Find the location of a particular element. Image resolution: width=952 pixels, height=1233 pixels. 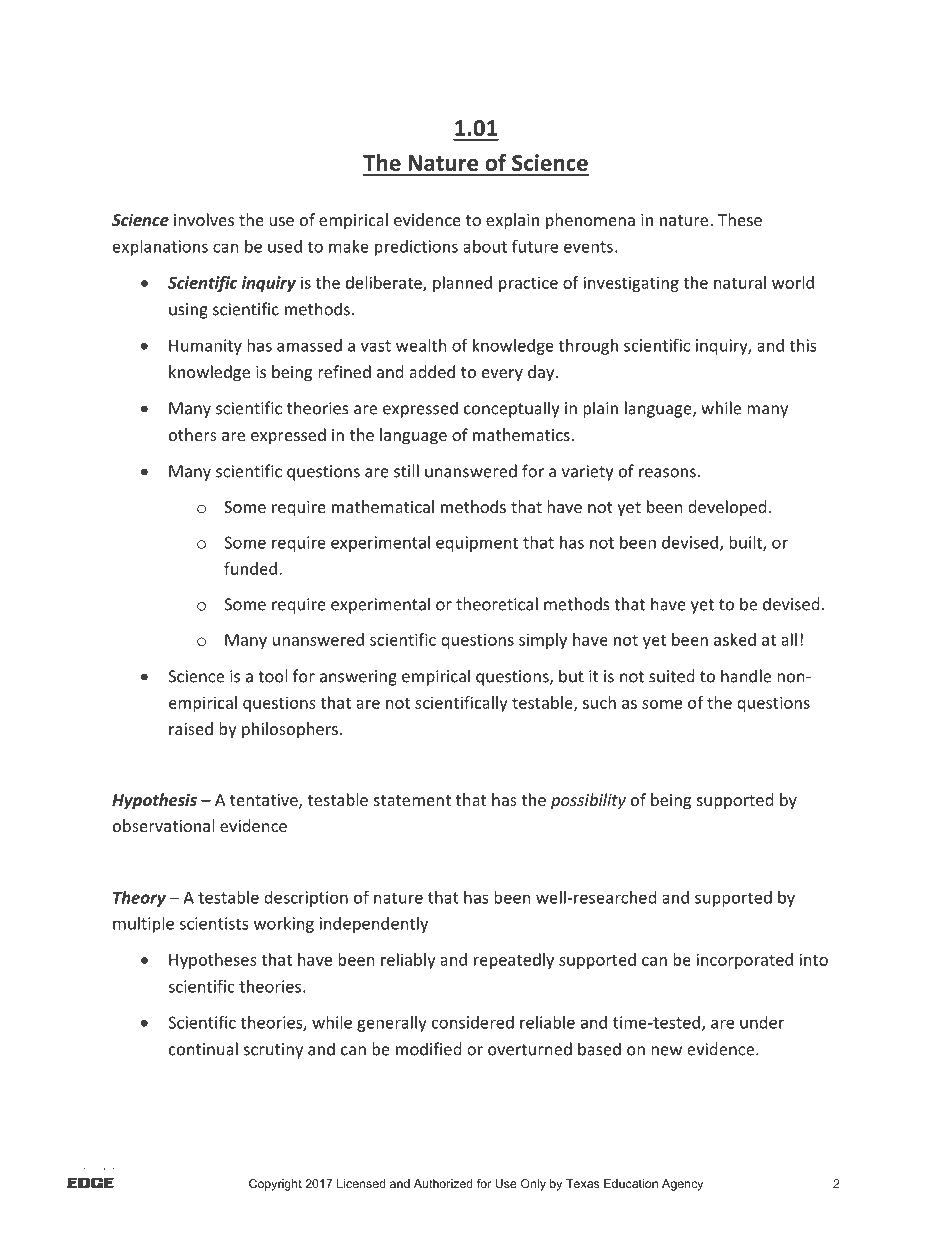

developed is located at coordinates (727, 508).
